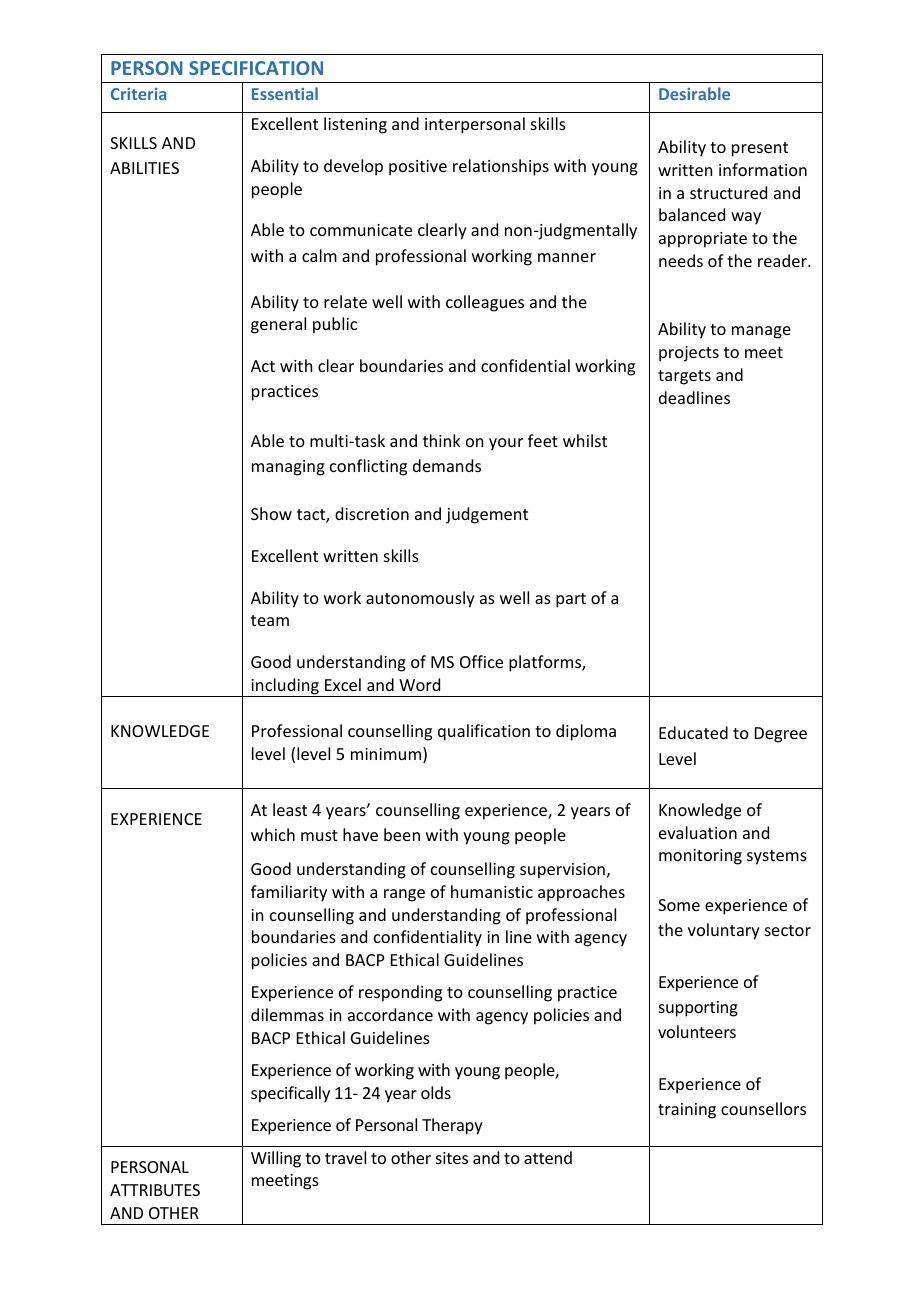  What do you see at coordinates (270, 620) in the document?
I see `team` at bounding box center [270, 620].
